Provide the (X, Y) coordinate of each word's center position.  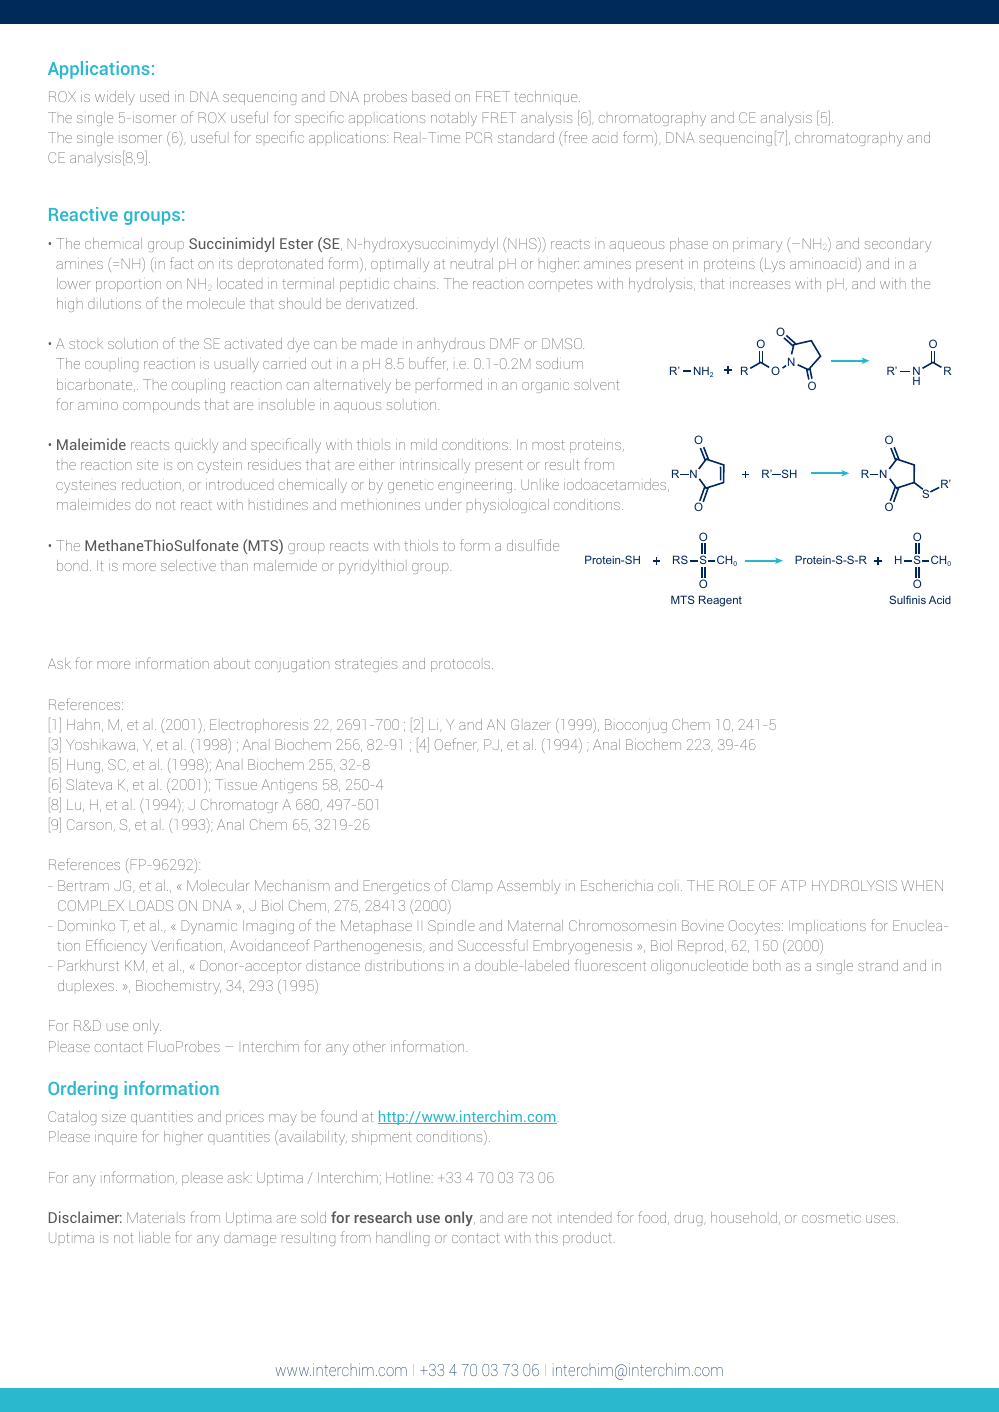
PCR (479, 137)
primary (757, 246)
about (232, 663)
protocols (462, 665)
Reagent (720, 601)
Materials (156, 1217)
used (154, 96)
